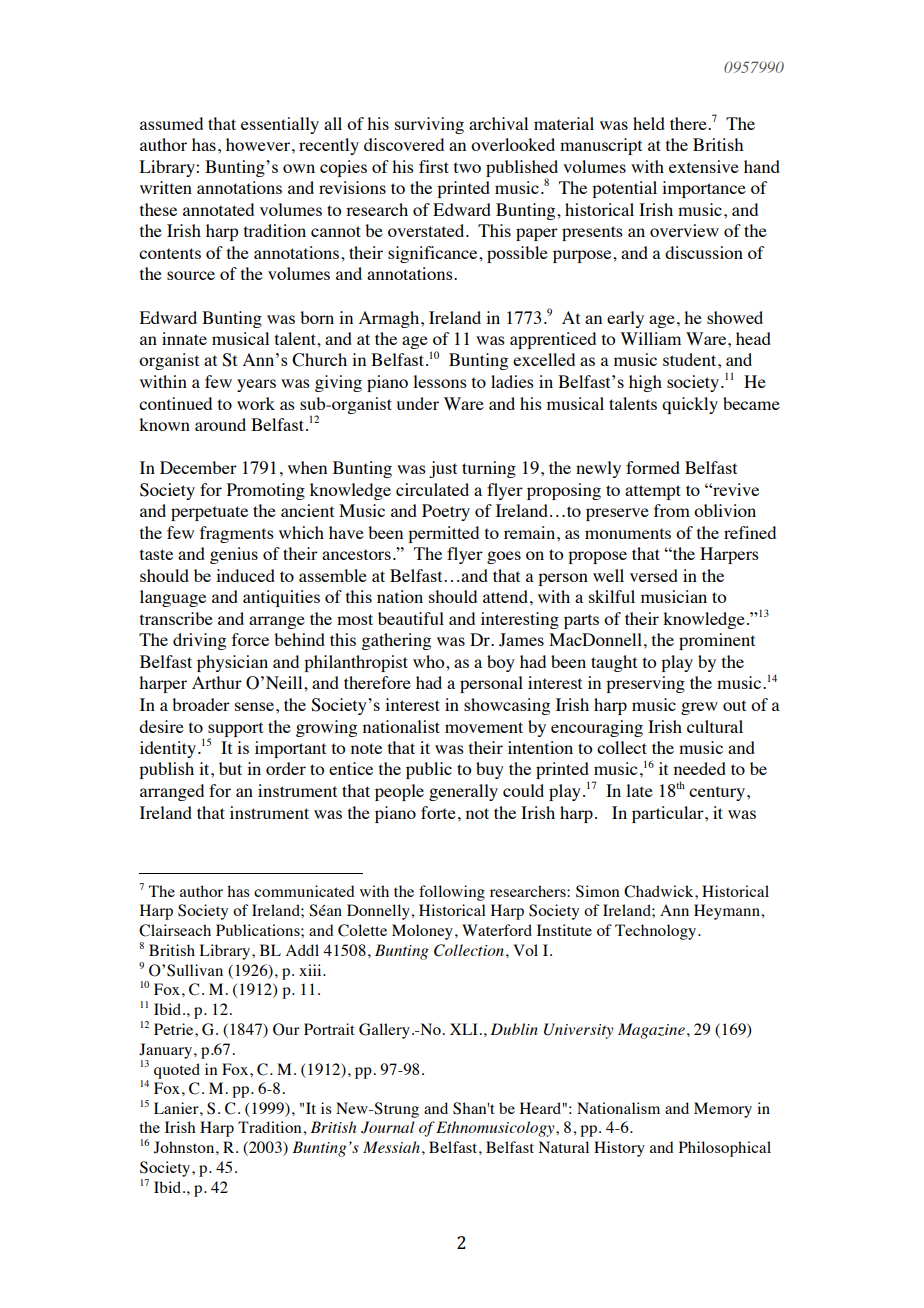 The width and height of the screenshot is (924, 1308). I want to click on Memory, so click(723, 1110).
